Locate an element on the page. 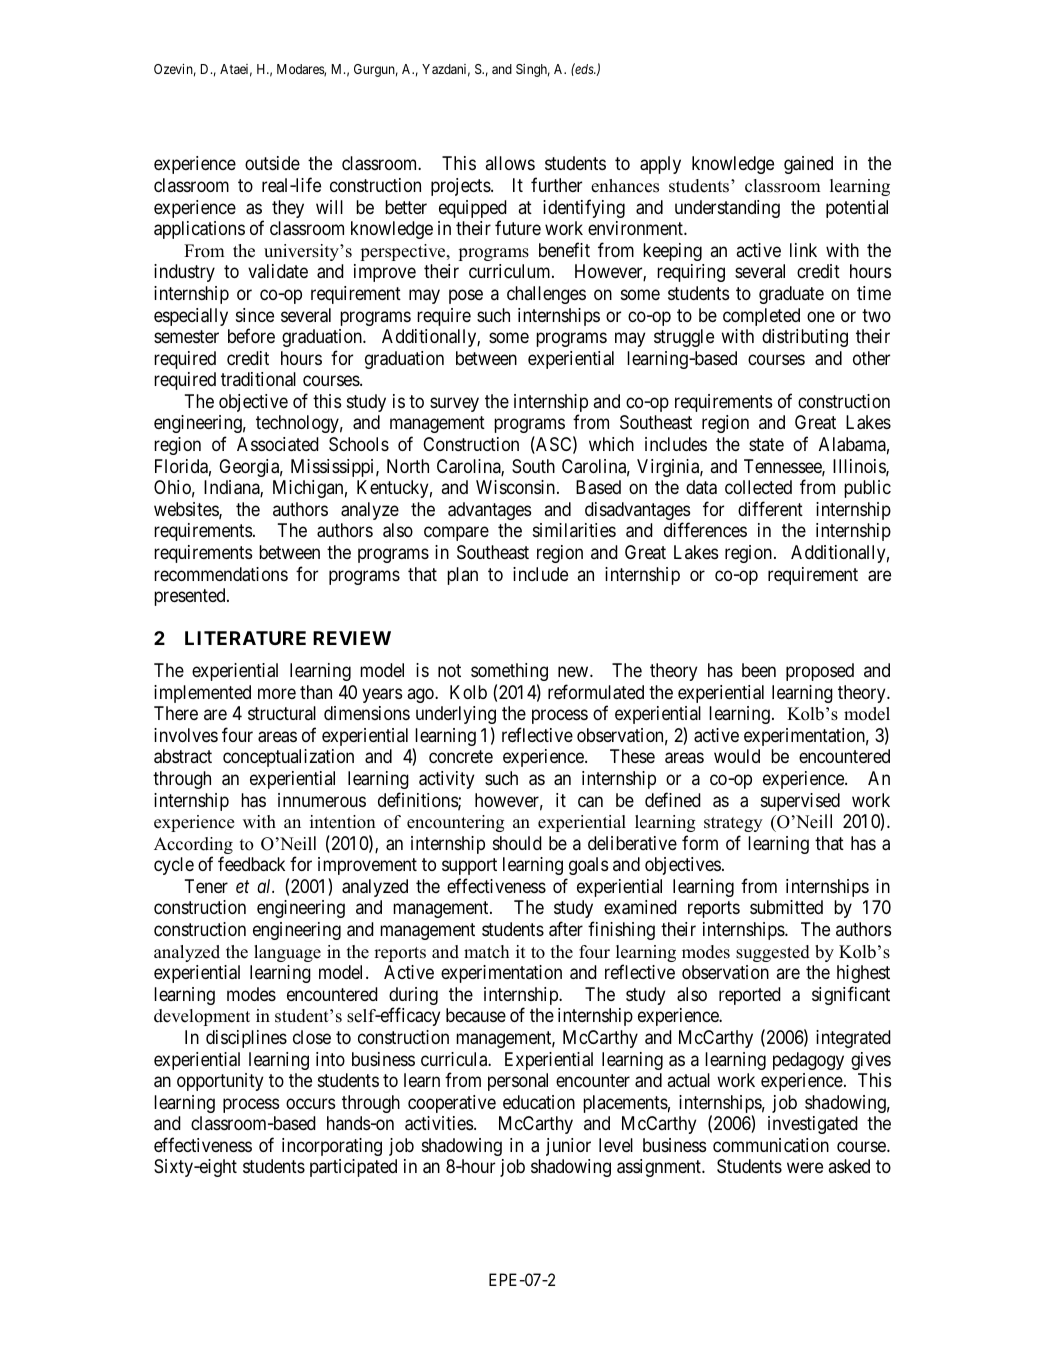 The width and height of the page is (1044, 1351). been is located at coordinates (759, 670).
